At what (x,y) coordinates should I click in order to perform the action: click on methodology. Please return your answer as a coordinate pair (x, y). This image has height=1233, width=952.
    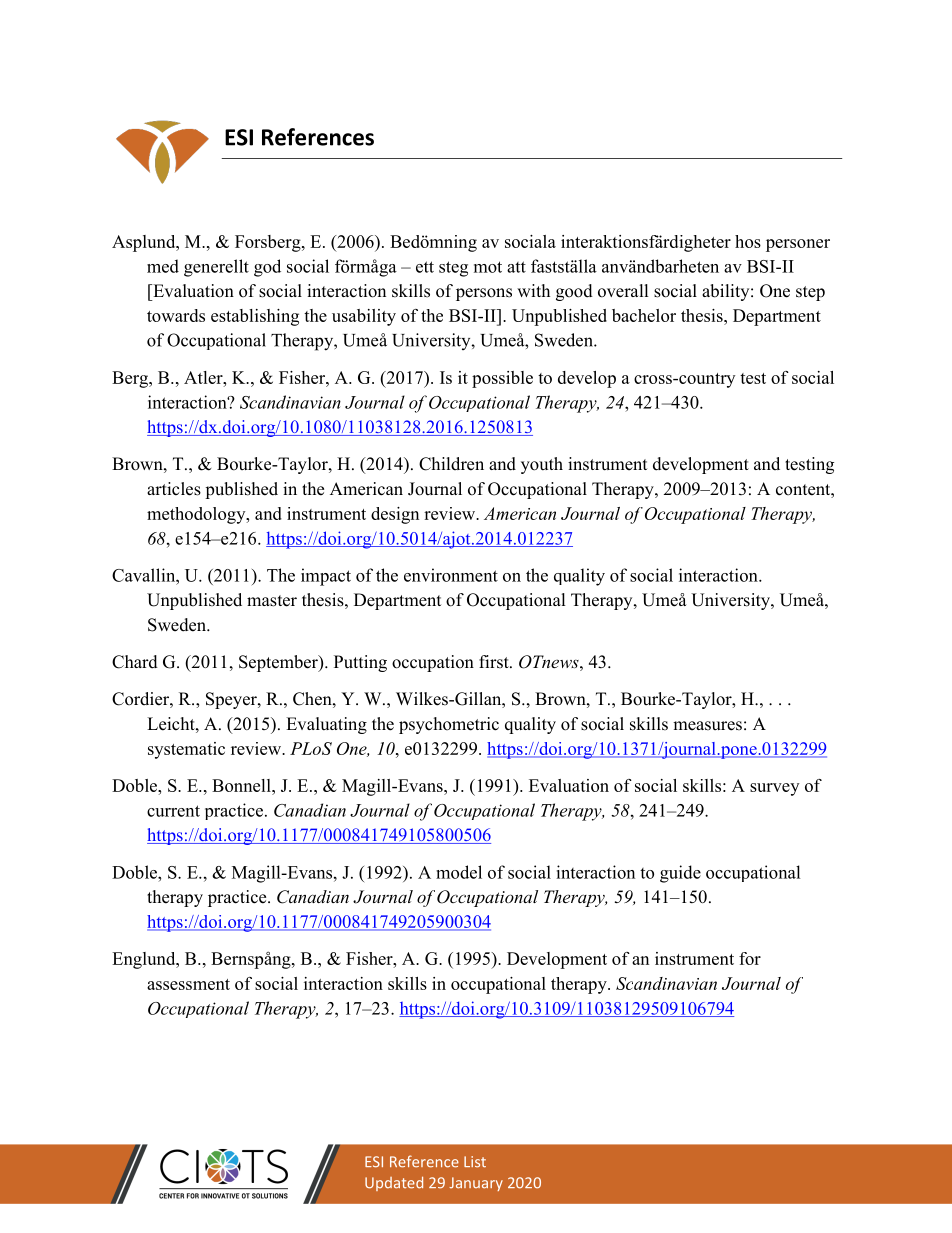
    Looking at the image, I should click on (197, 515).
